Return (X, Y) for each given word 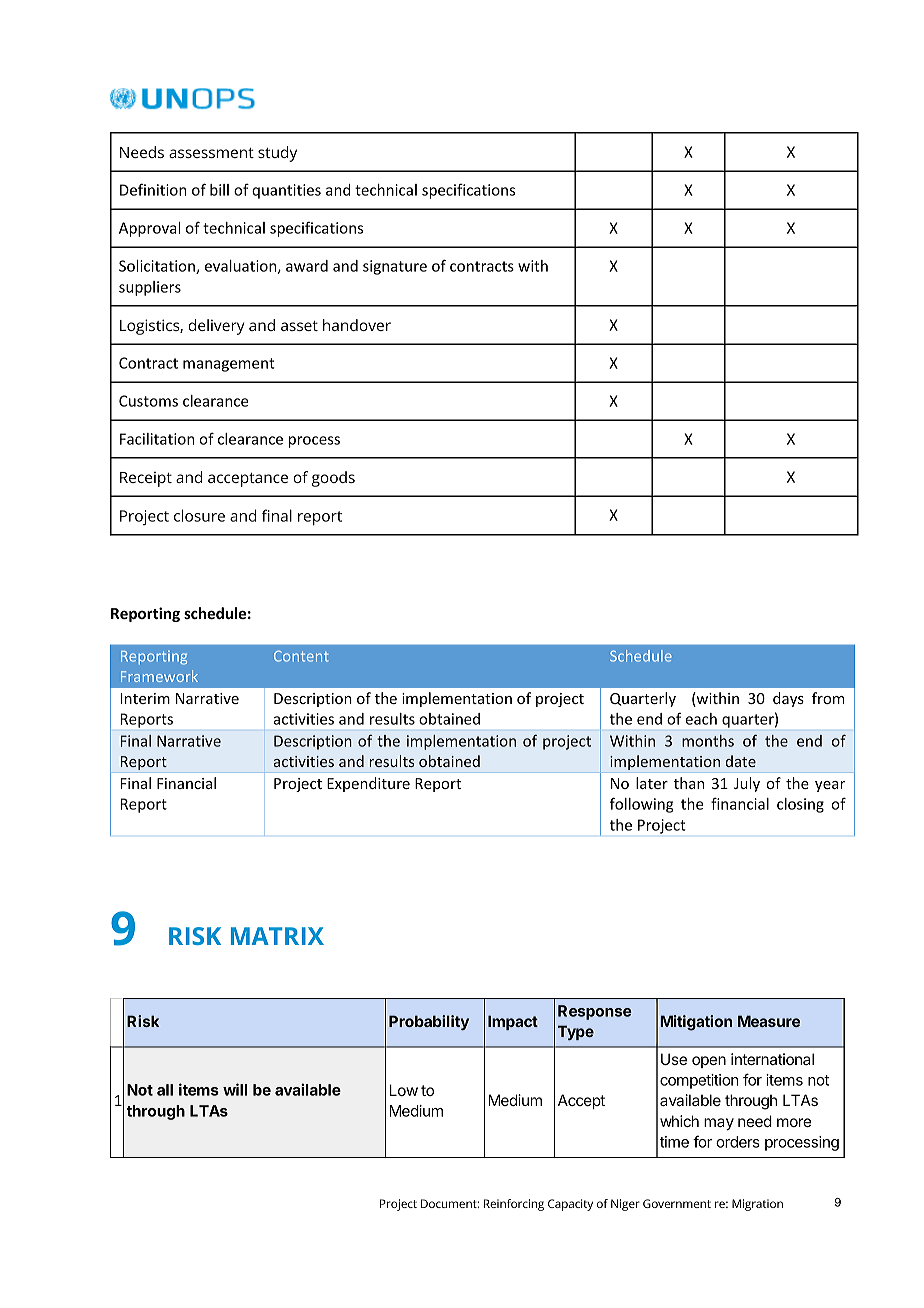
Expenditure (368, 784)
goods (333, 479)
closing (800, 805)
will (235, 1089)
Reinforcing (514, 1205)
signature (395, 267)
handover (357, 325)
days (788, 699)
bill (219, 190)
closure (199, 515)
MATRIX (277, 936)
